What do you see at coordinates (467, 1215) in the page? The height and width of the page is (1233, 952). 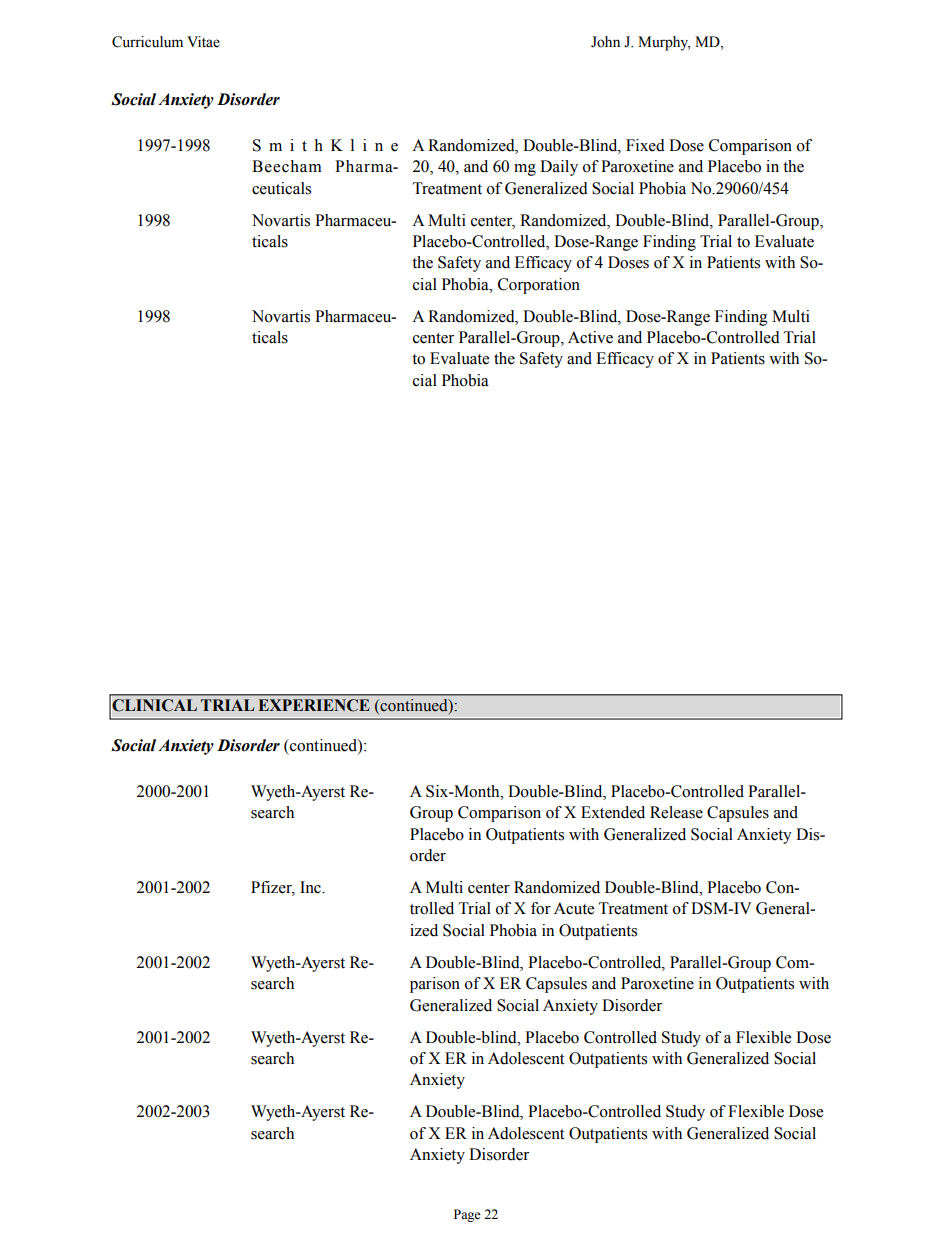 I see `Page` at bounding box center [467, 1215].
